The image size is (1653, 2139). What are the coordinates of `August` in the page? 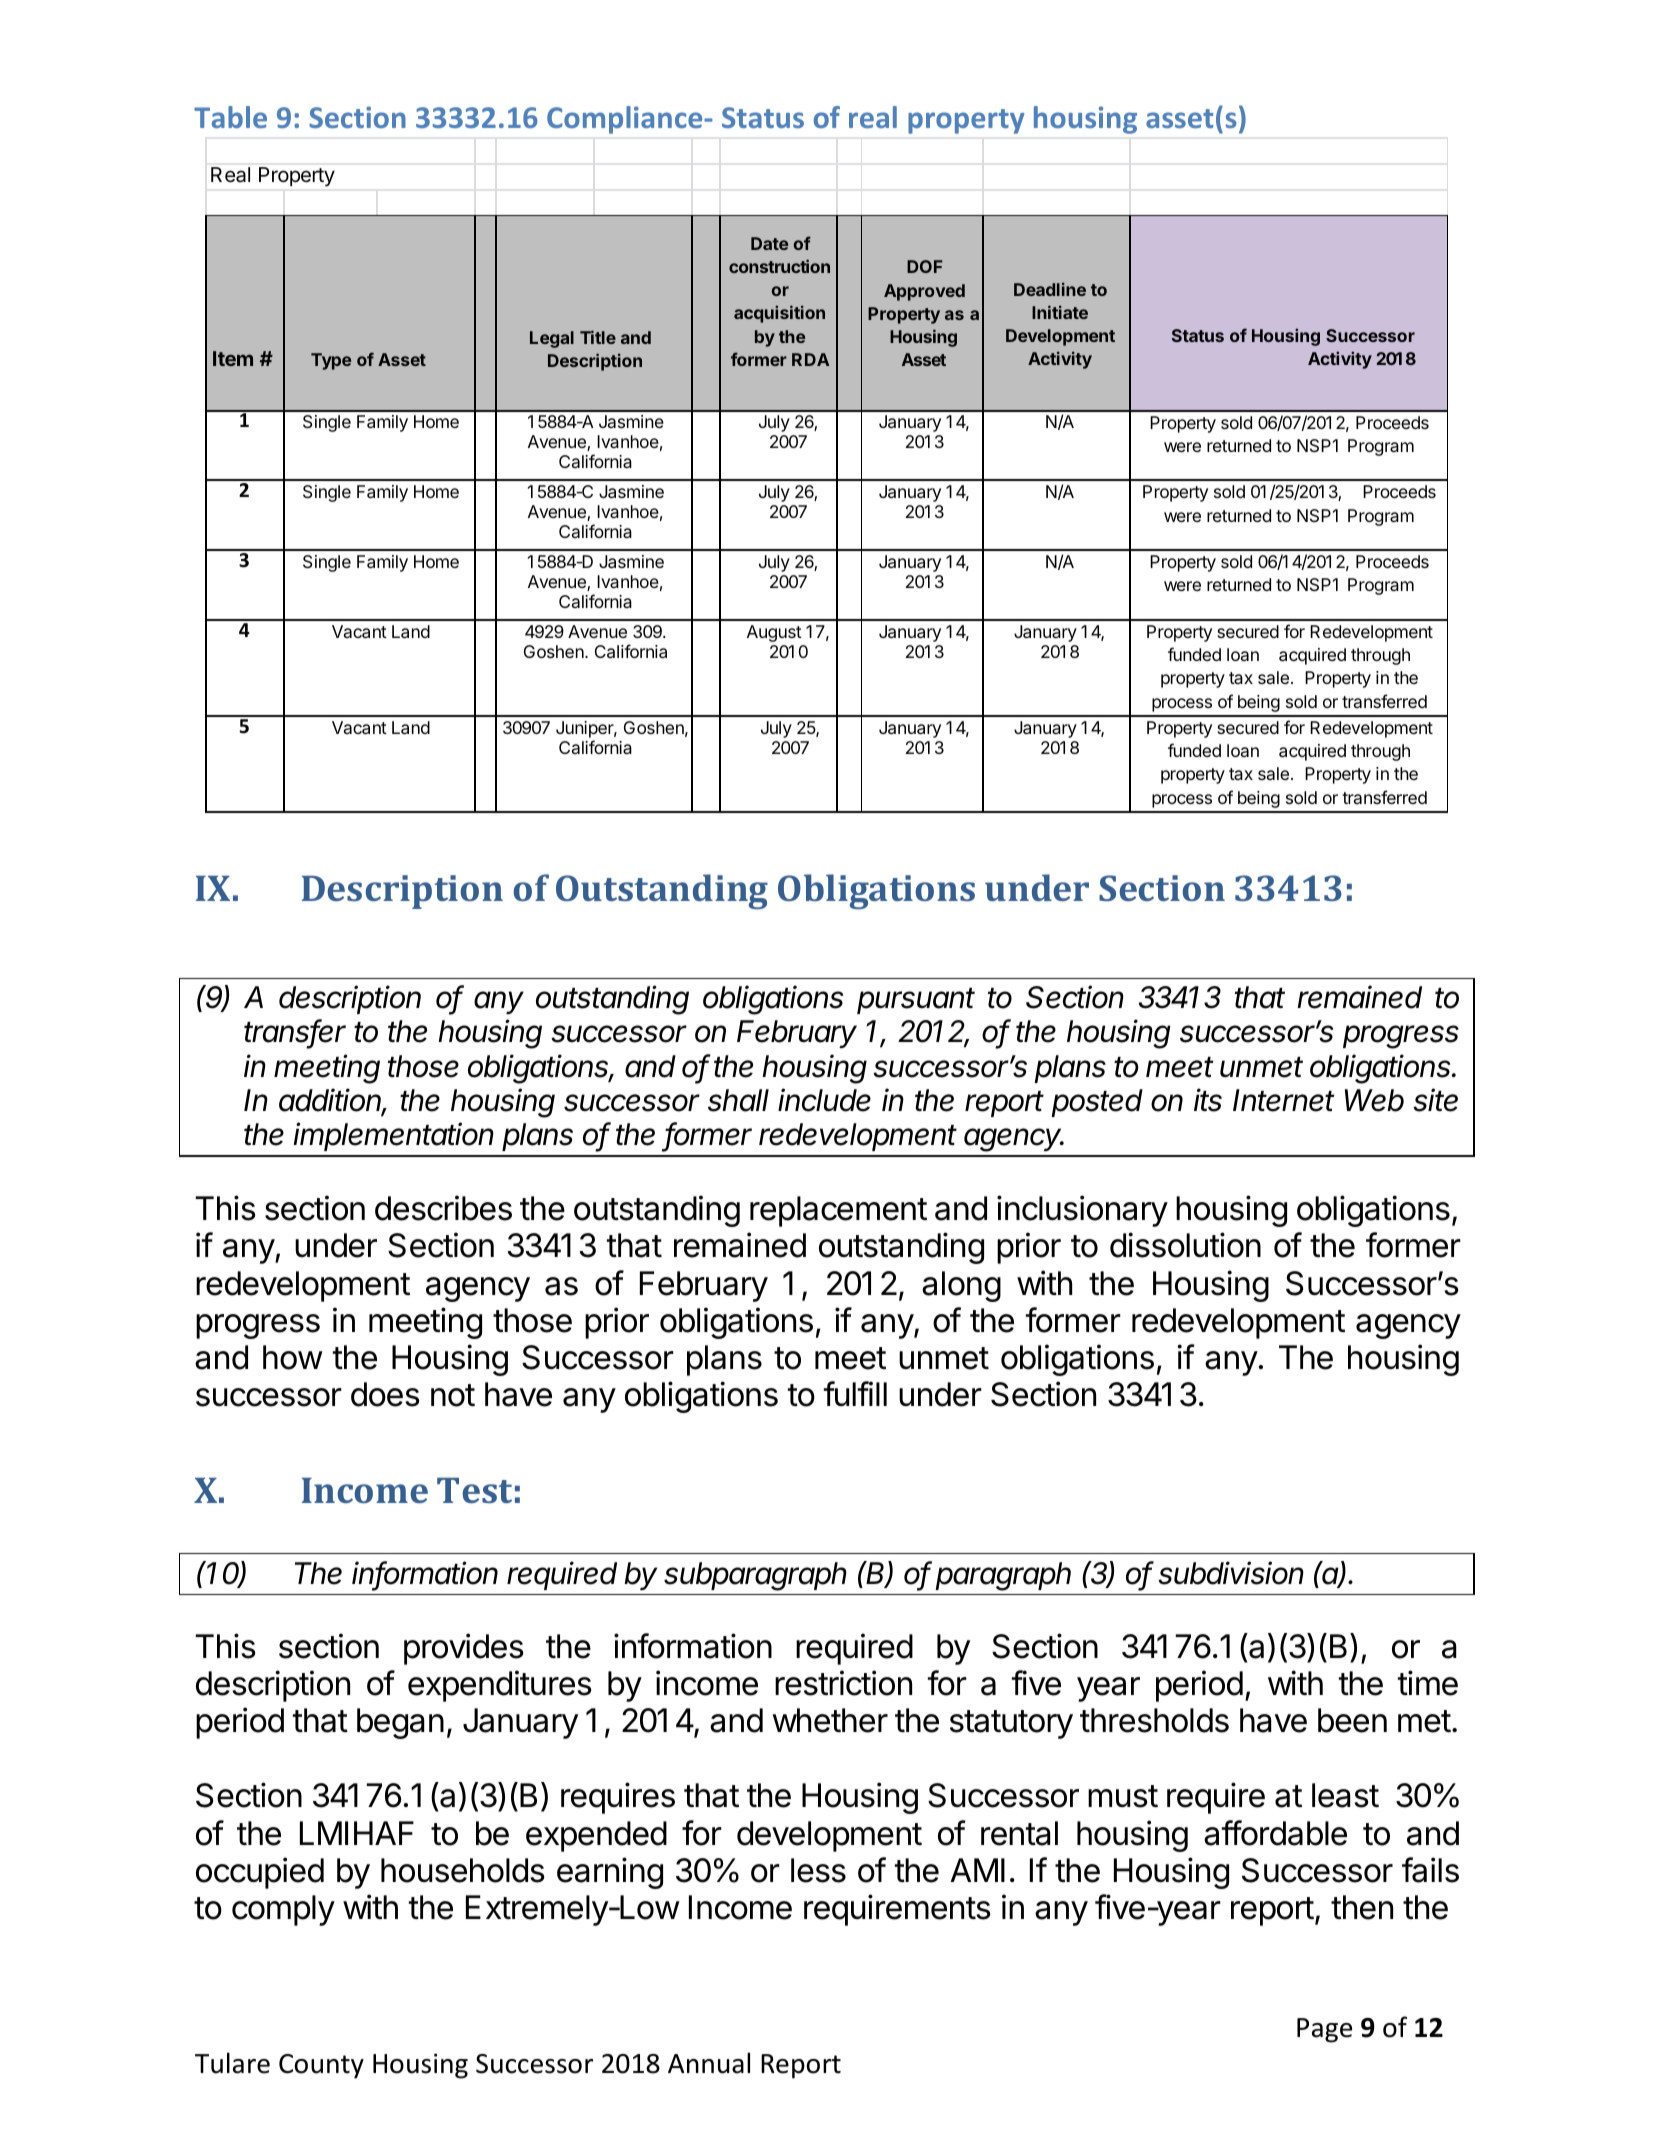 It's located at (774, 633).
